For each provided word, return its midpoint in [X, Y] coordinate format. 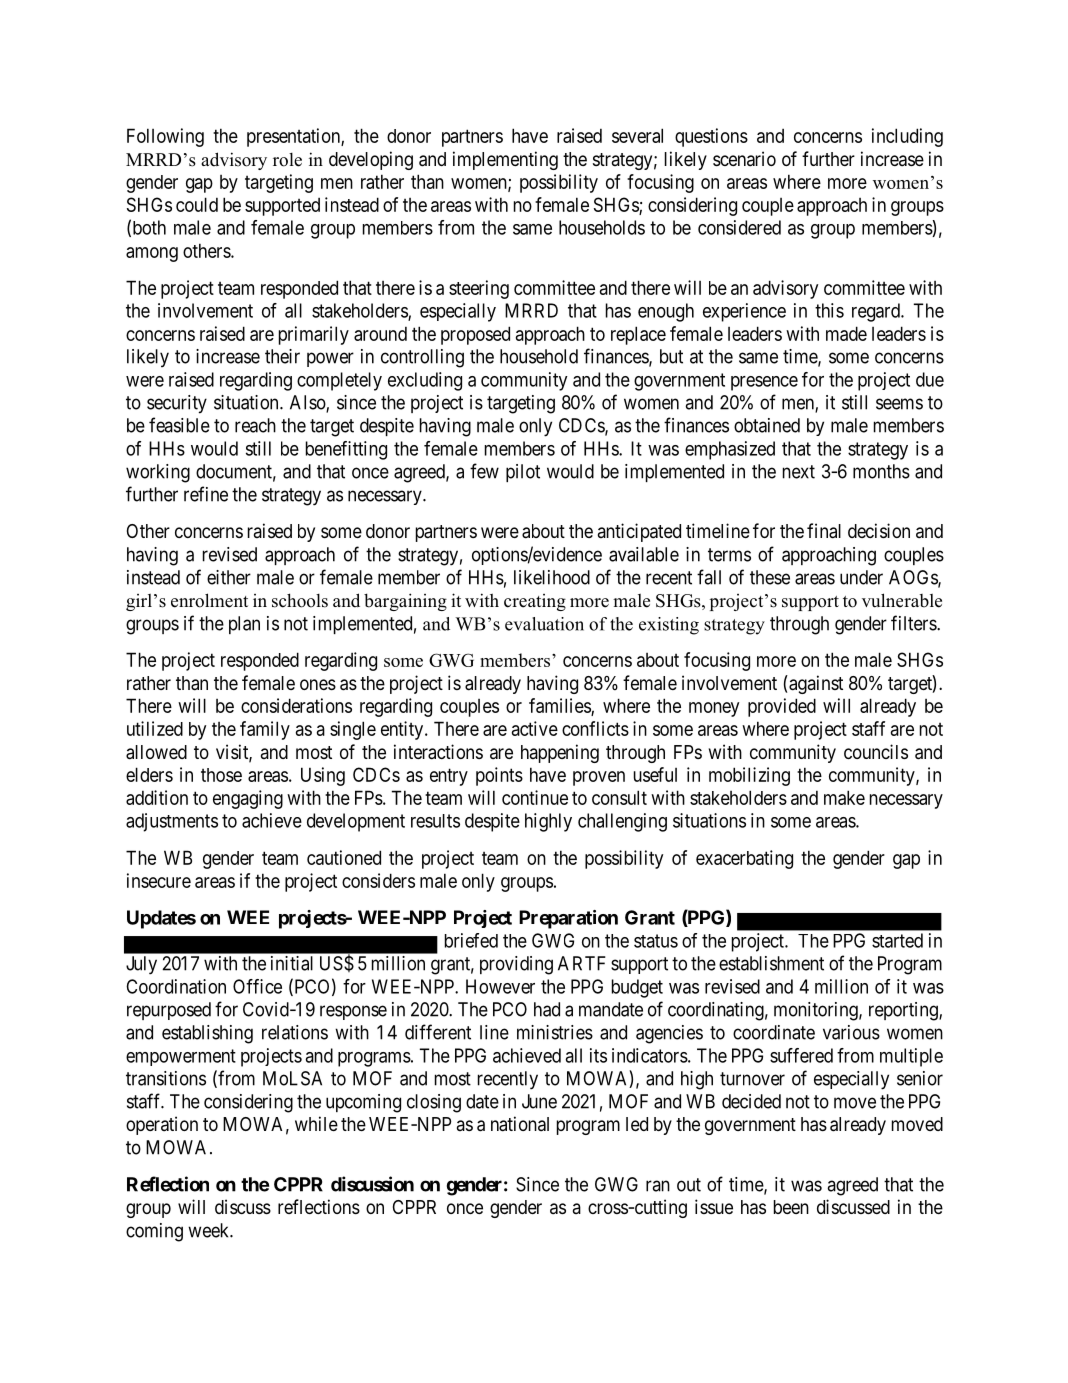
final [824, 531]
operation [162, 1125]
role [287, 160]
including [907, 137]
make [844, 797]
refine [206, 494]
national [520, 1124]
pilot [523, 473]
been [791, 1207]
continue [535, 797]
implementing [505, 160]
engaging [248, 799]
